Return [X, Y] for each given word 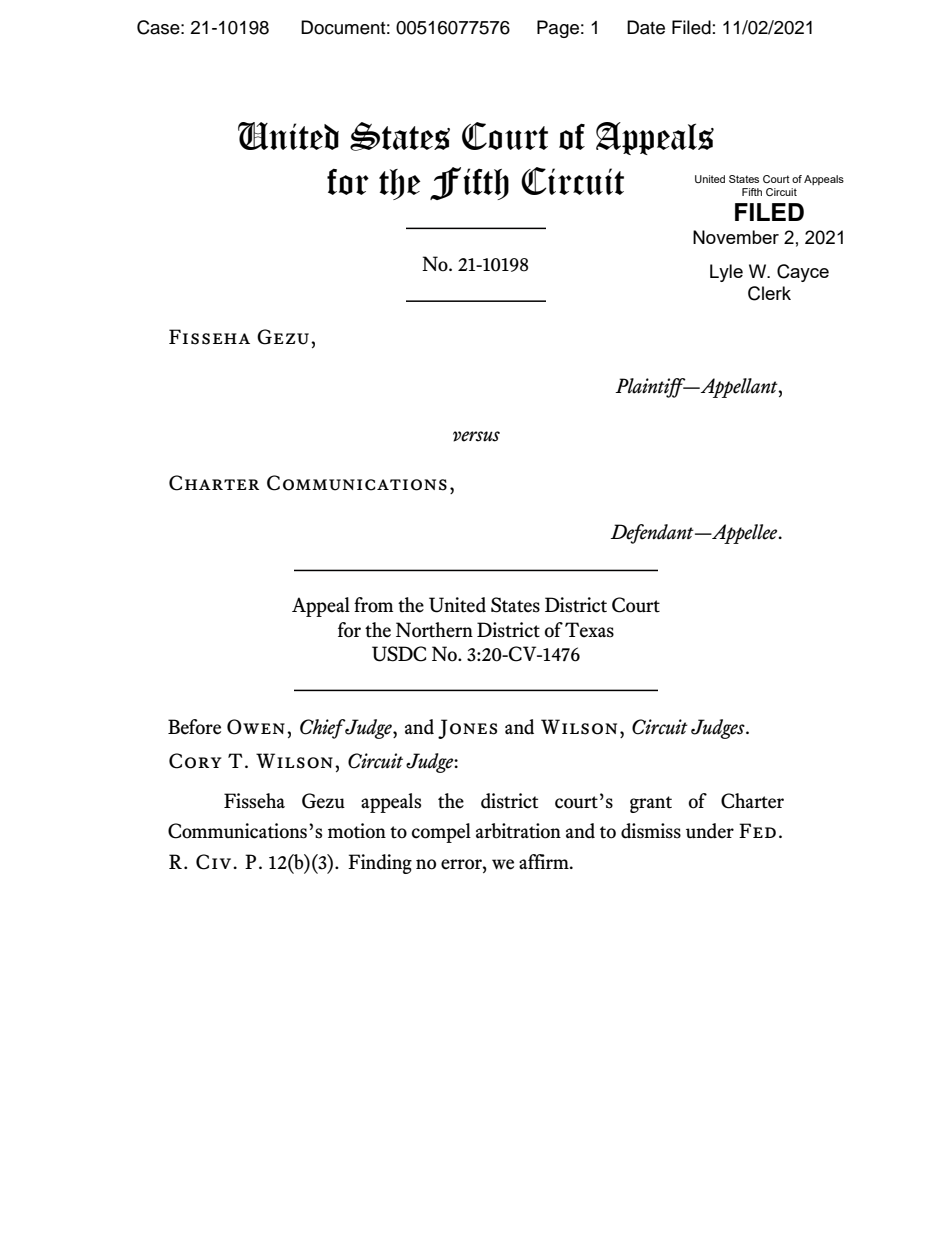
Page [558, 29]
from [373, 605]
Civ [213, 862]
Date [646, 27]
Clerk [769, 293]
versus [476, 436]
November [736, 237]
